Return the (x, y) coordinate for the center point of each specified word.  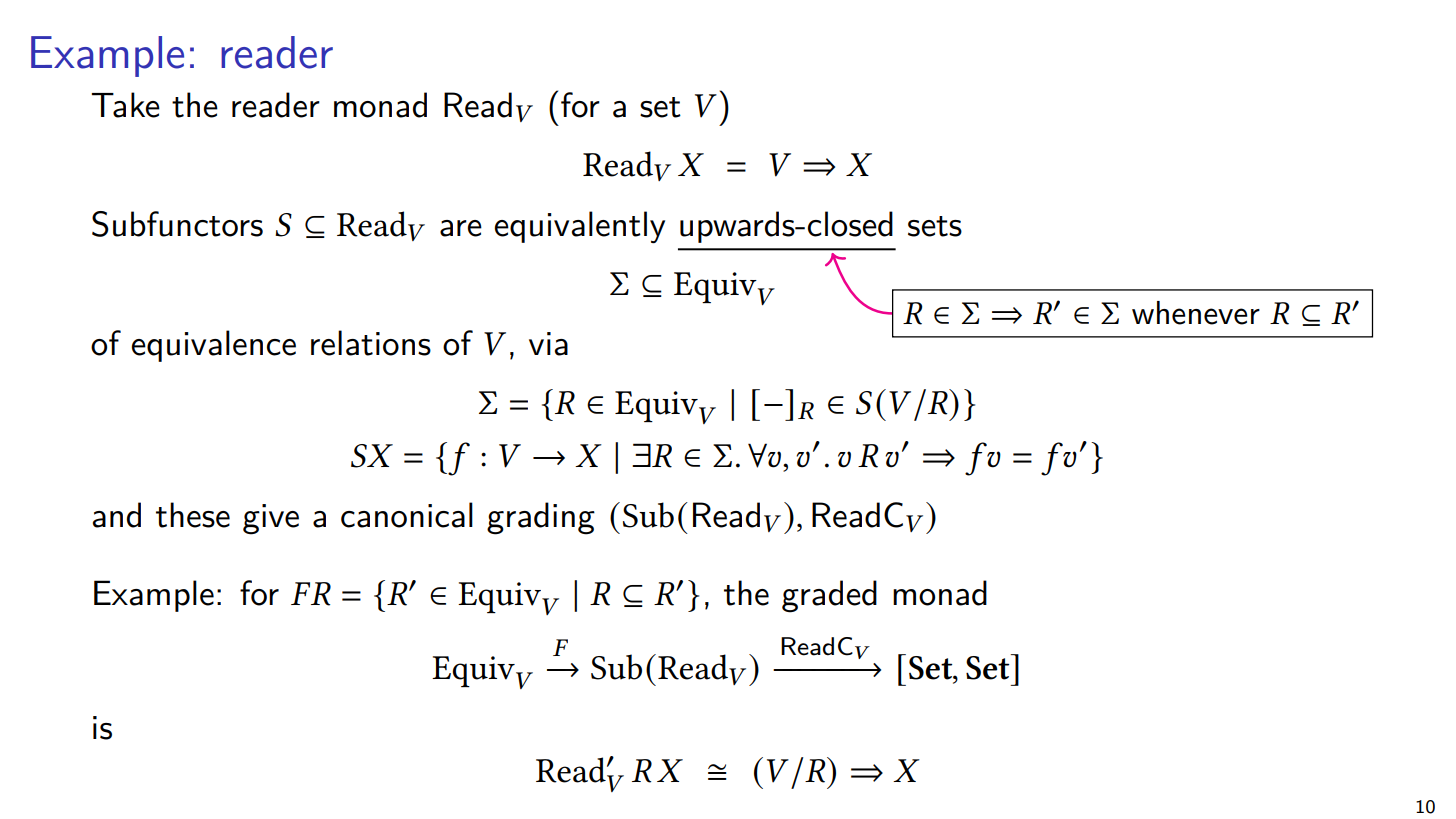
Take (125, 105)
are (461, 228)
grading (541, 518)
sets (935, 226)
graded (829, 596)
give (271, 519)
